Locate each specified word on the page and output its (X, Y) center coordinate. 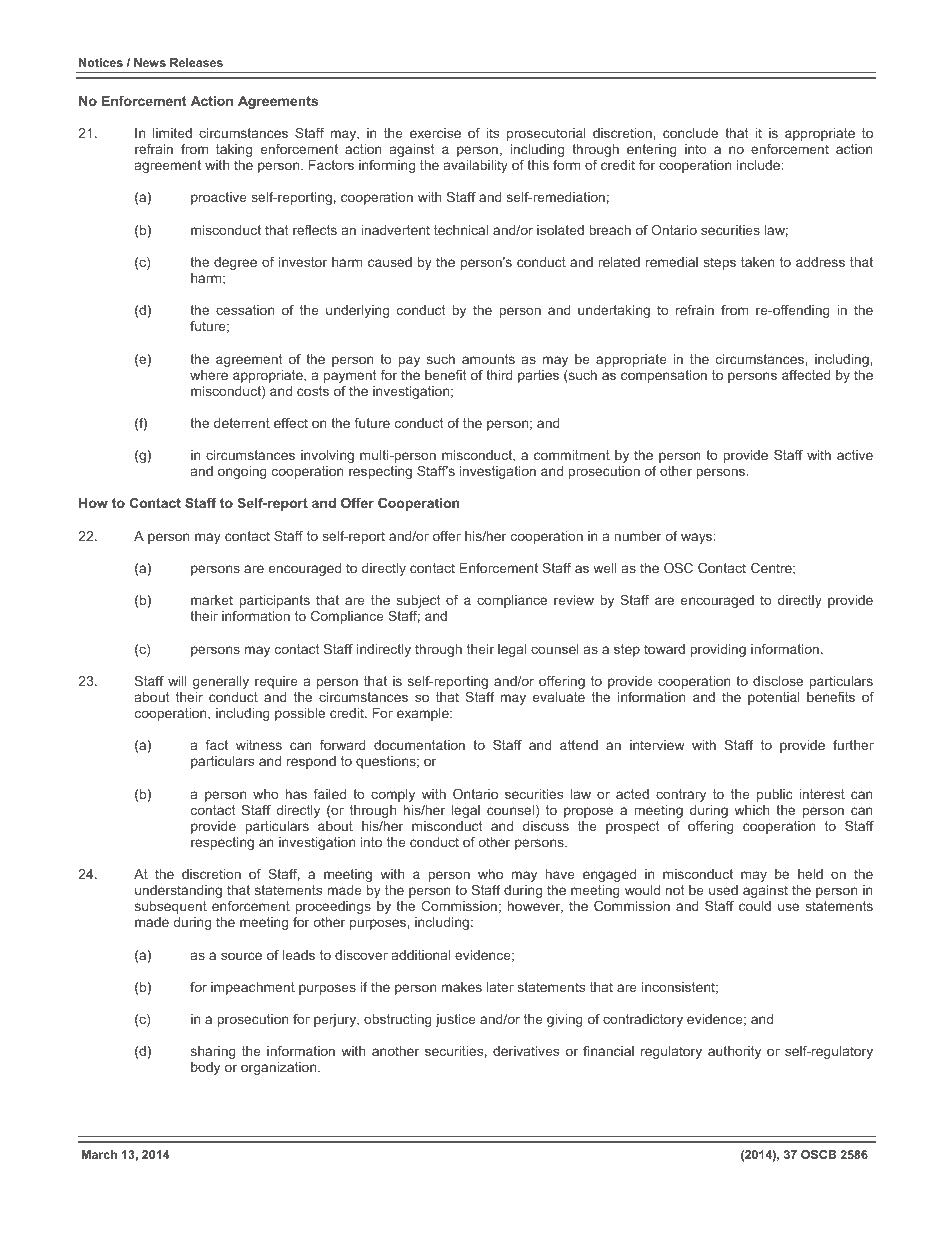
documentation (419, 745)
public (775, 795)
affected (806, 375)
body (205, 1068)
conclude (690, 133)
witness (259, 745)
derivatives (526, 1051)
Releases (196, 62)
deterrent (242, 423)
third (499, 375)
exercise (435, 133)
